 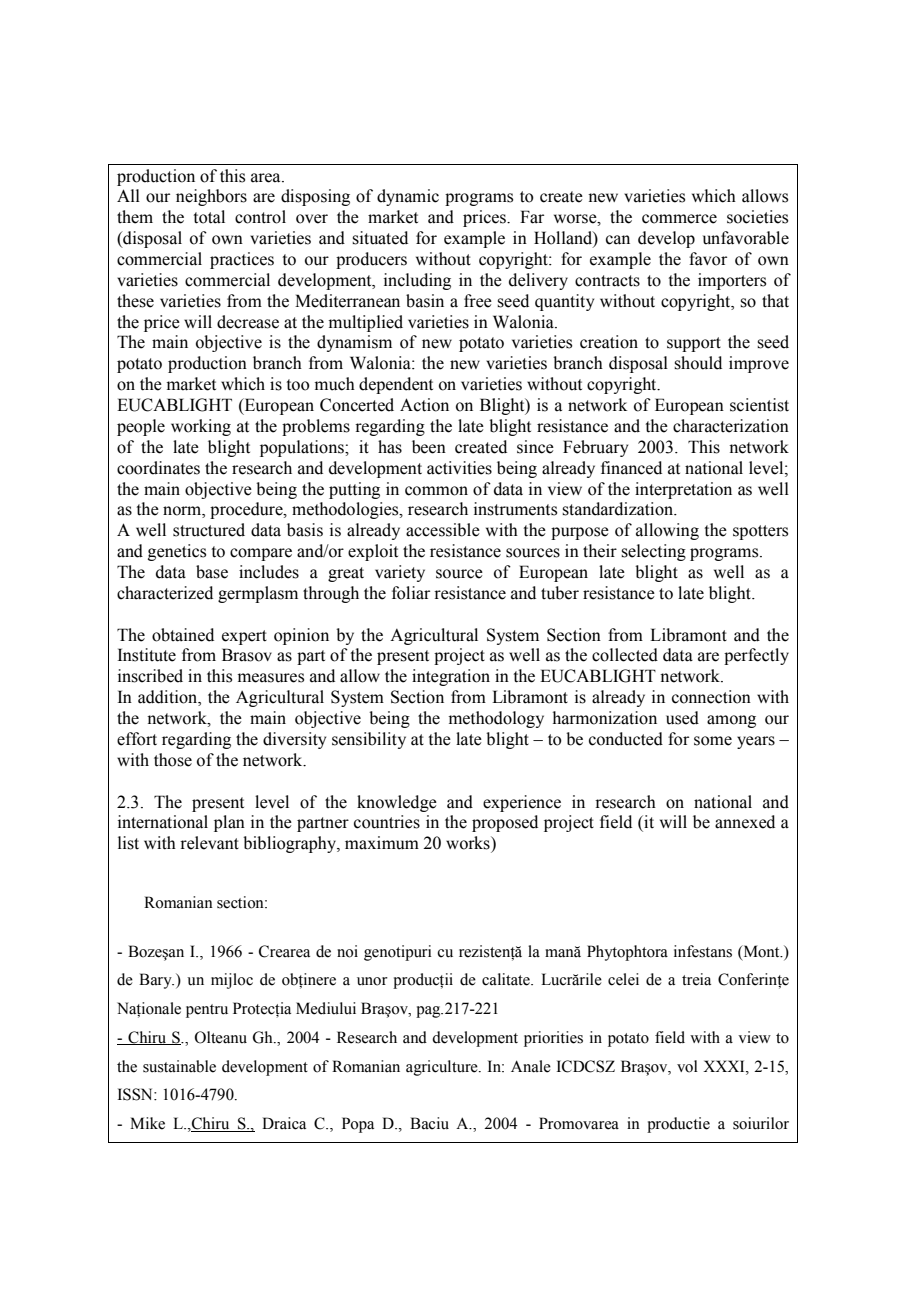 I want to click on total, so click(x=209, y=217).
